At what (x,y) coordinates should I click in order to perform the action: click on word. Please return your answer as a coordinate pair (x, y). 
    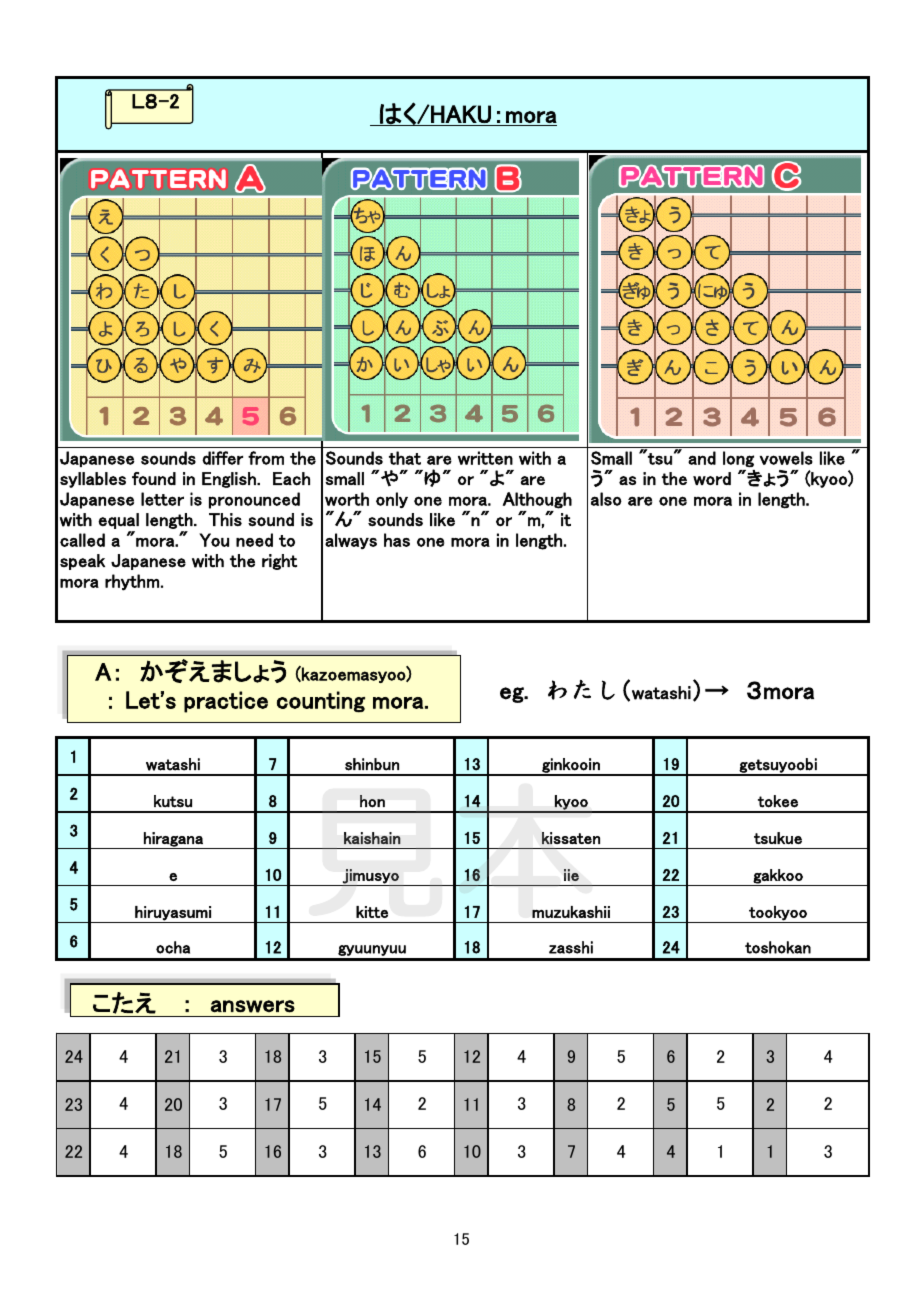
    Looking at the image, I should click on (712, 478).
